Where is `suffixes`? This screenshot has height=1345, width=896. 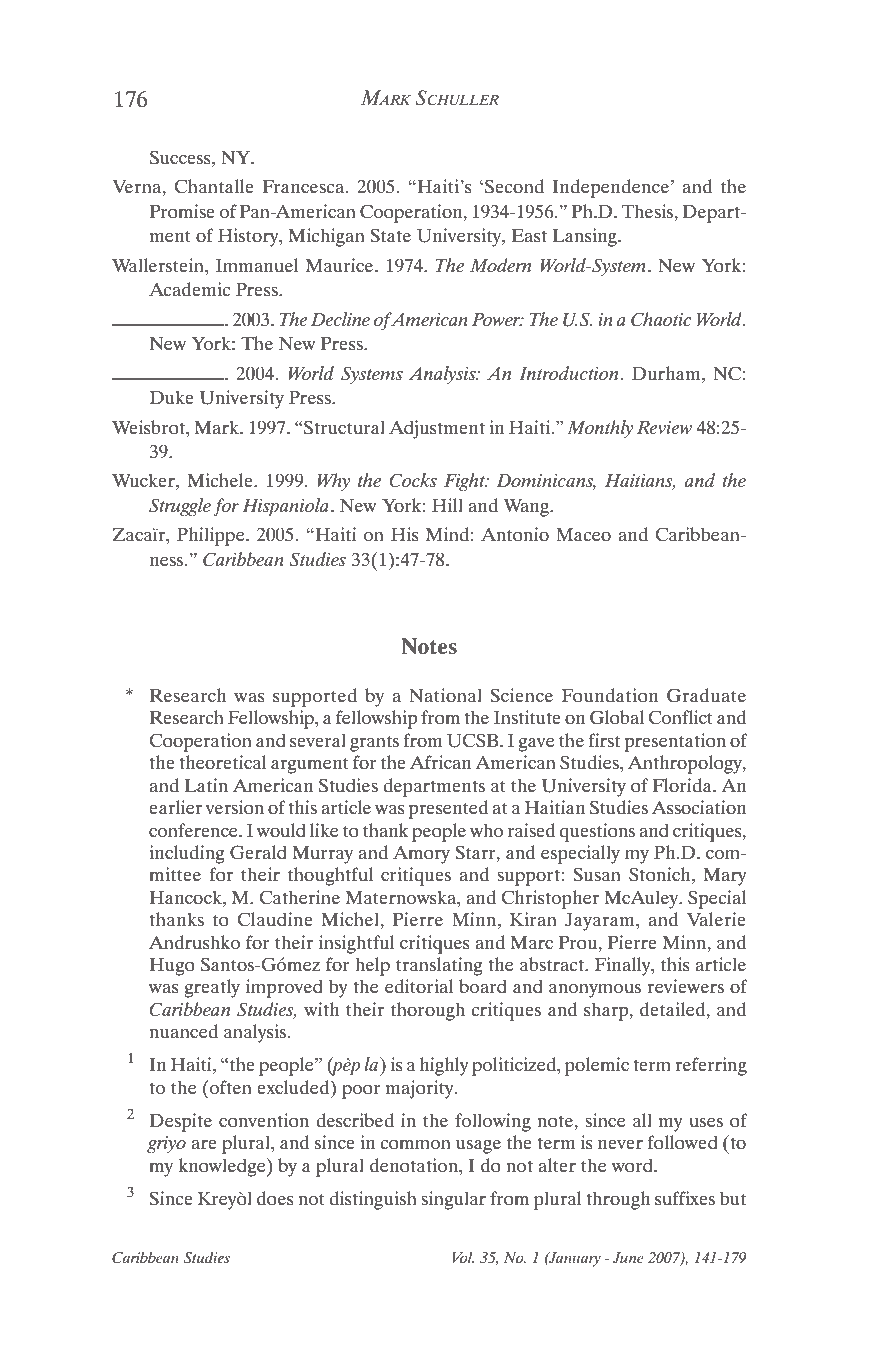 suffixes is located at coordinates (685, 1198).
